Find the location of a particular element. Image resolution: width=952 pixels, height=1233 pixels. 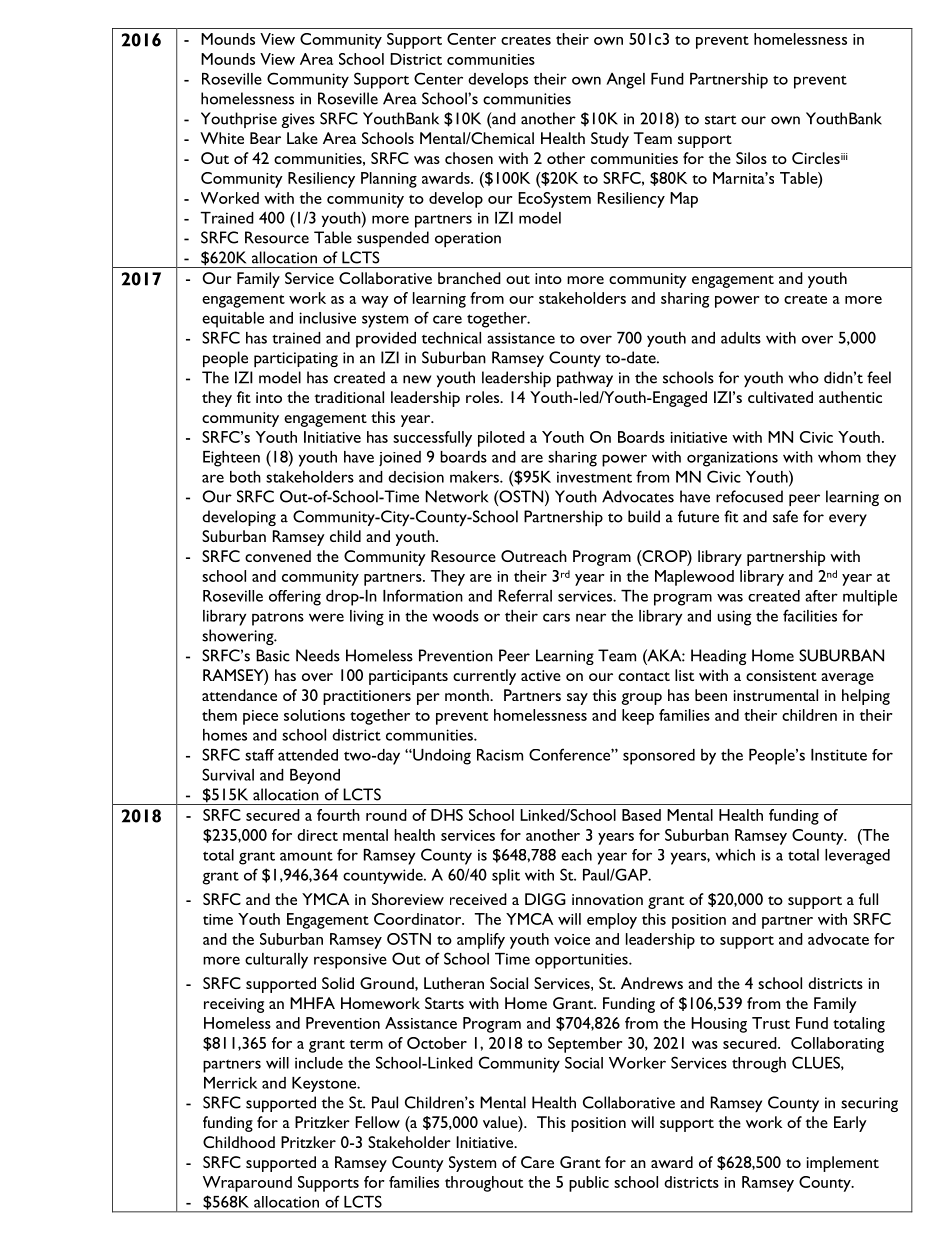

public is located at coordinates (589, 1184).
